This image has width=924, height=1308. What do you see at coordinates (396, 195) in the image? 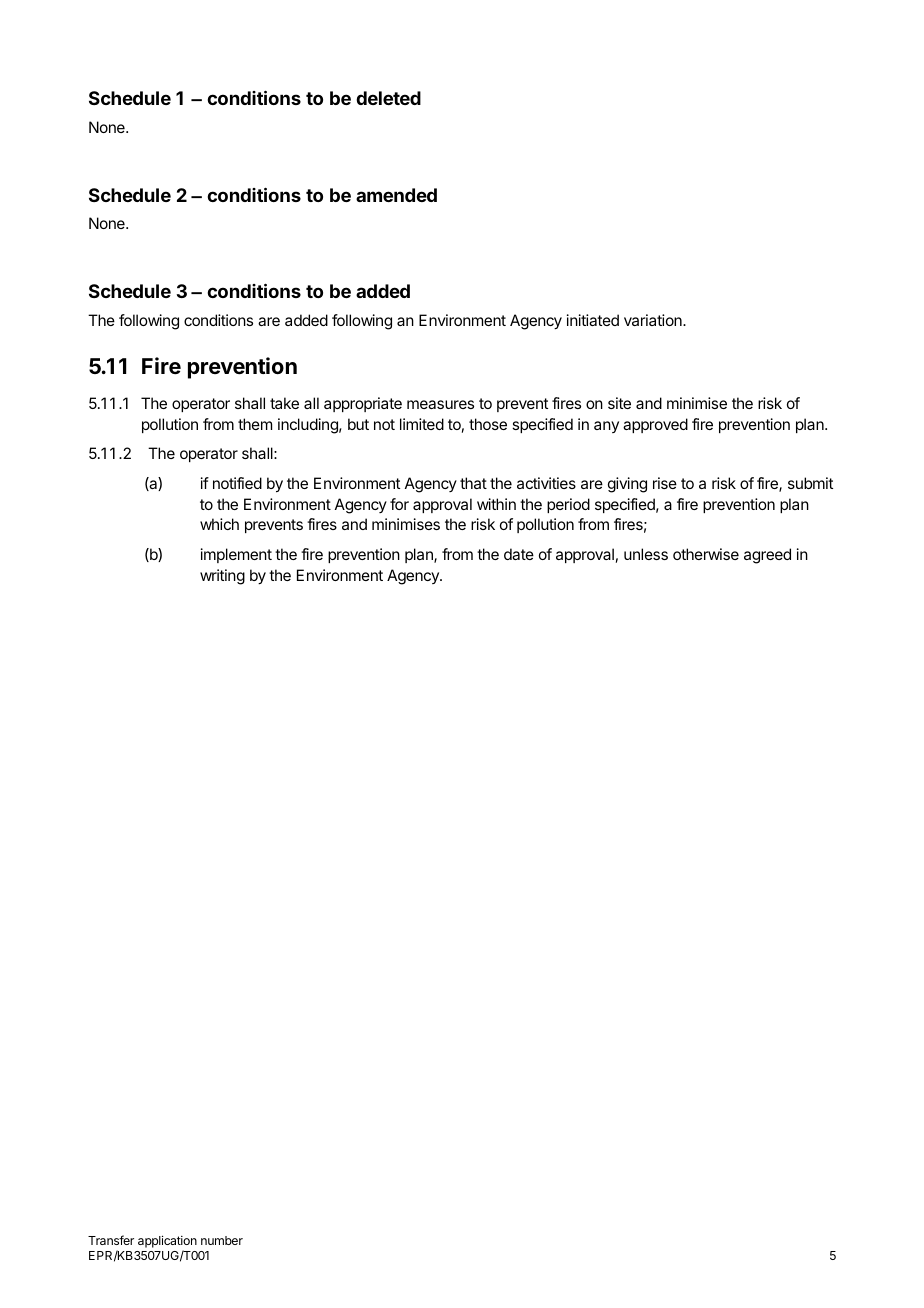
I see `amended` at bounding box center [396, 195].
